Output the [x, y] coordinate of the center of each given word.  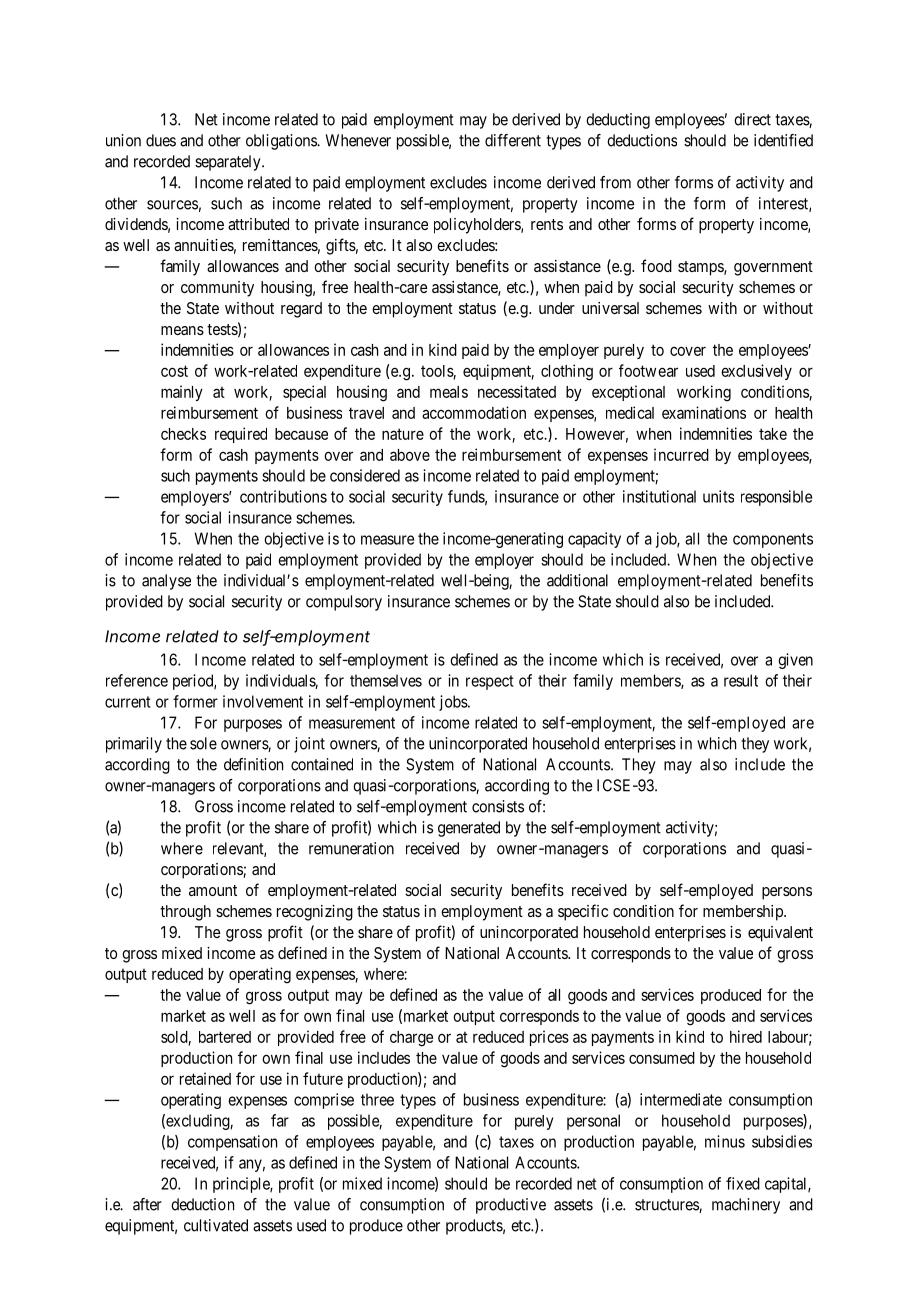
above [410, 455]
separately [229, 163]
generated [469, 829]
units [718, 496]
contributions [283, 496]
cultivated [216, 1225]
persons [787, 893]
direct [752, 119]
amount [213, 890]
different [513, 140]
